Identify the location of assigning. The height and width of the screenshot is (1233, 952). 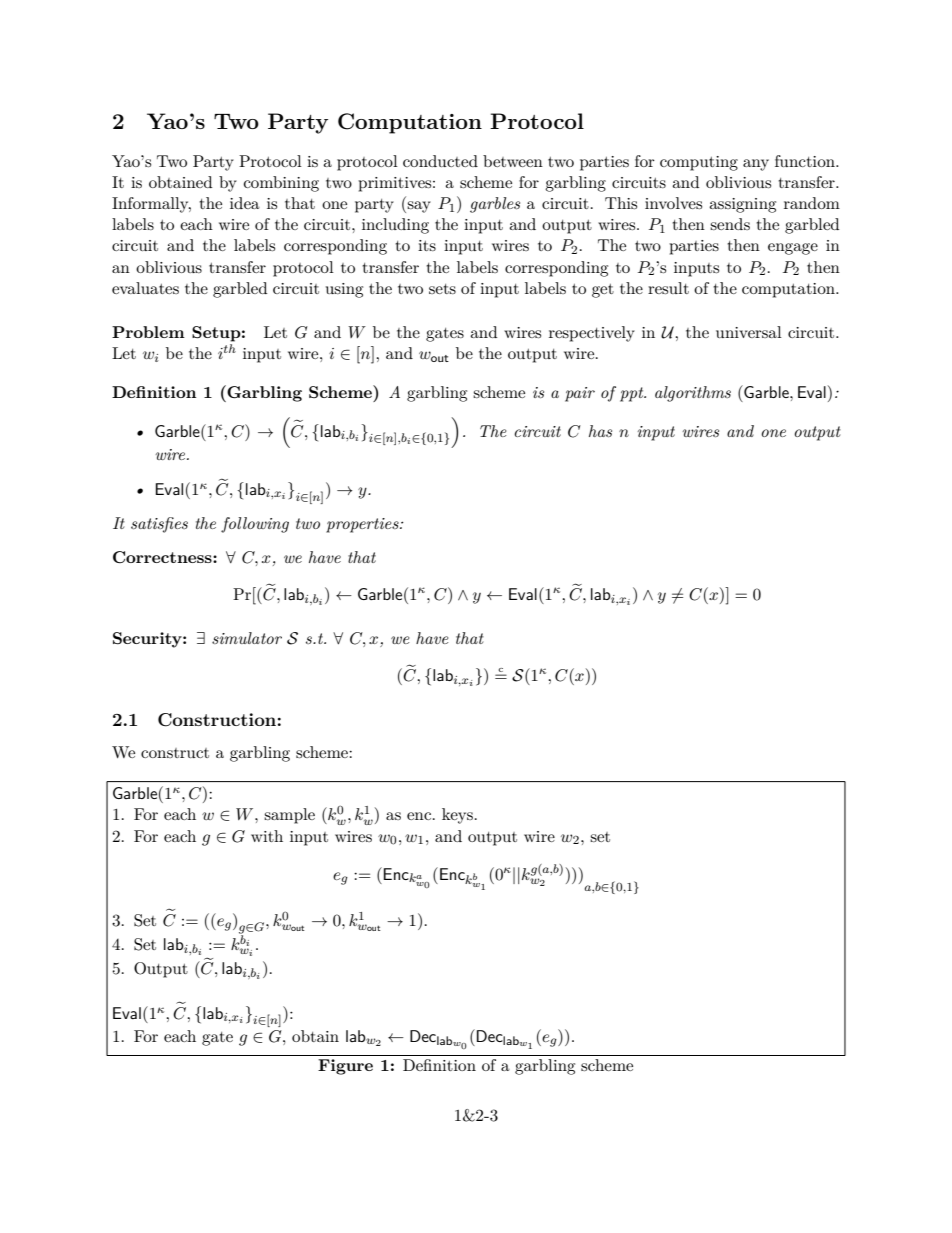
(742, 205).
